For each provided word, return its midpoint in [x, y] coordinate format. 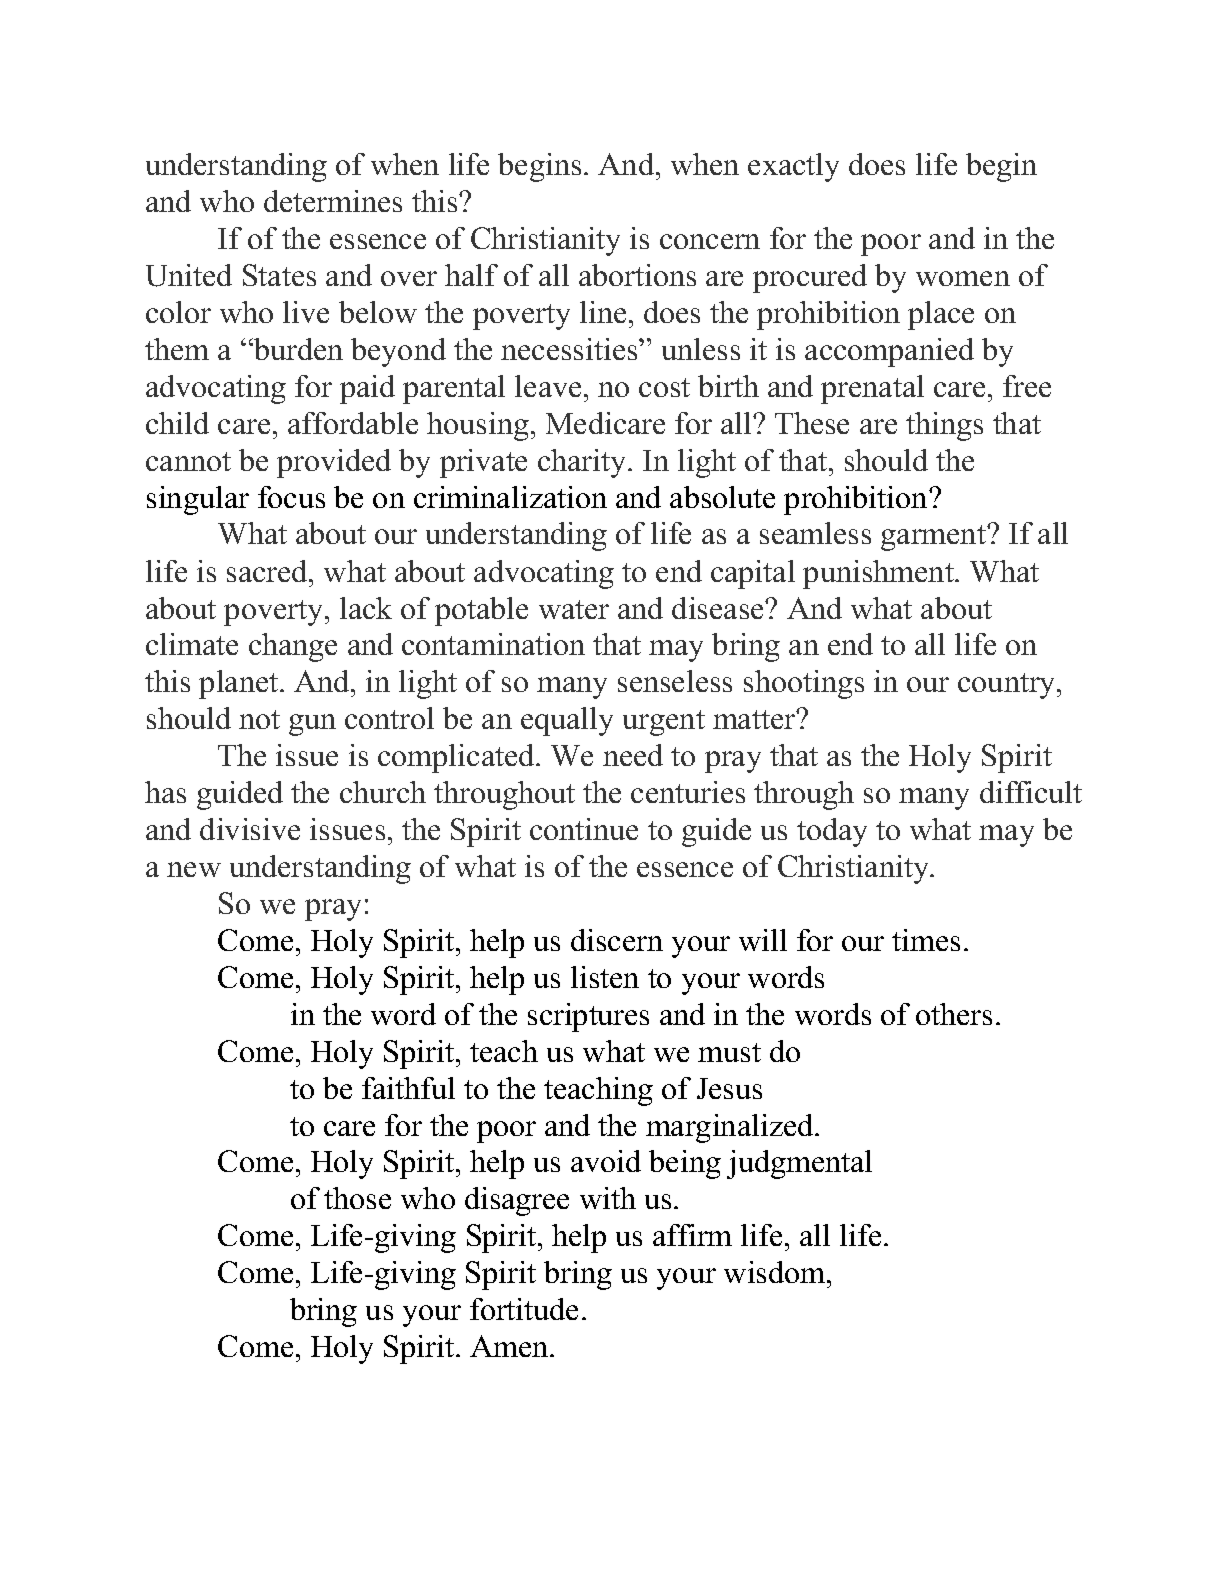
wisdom [776, 1272]
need [633, 755]
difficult [1031, 792]
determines [333, 201]
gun [312, 725]
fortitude [524, 1309]
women [963, 278]
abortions [637, 275]
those [357, 1198]
